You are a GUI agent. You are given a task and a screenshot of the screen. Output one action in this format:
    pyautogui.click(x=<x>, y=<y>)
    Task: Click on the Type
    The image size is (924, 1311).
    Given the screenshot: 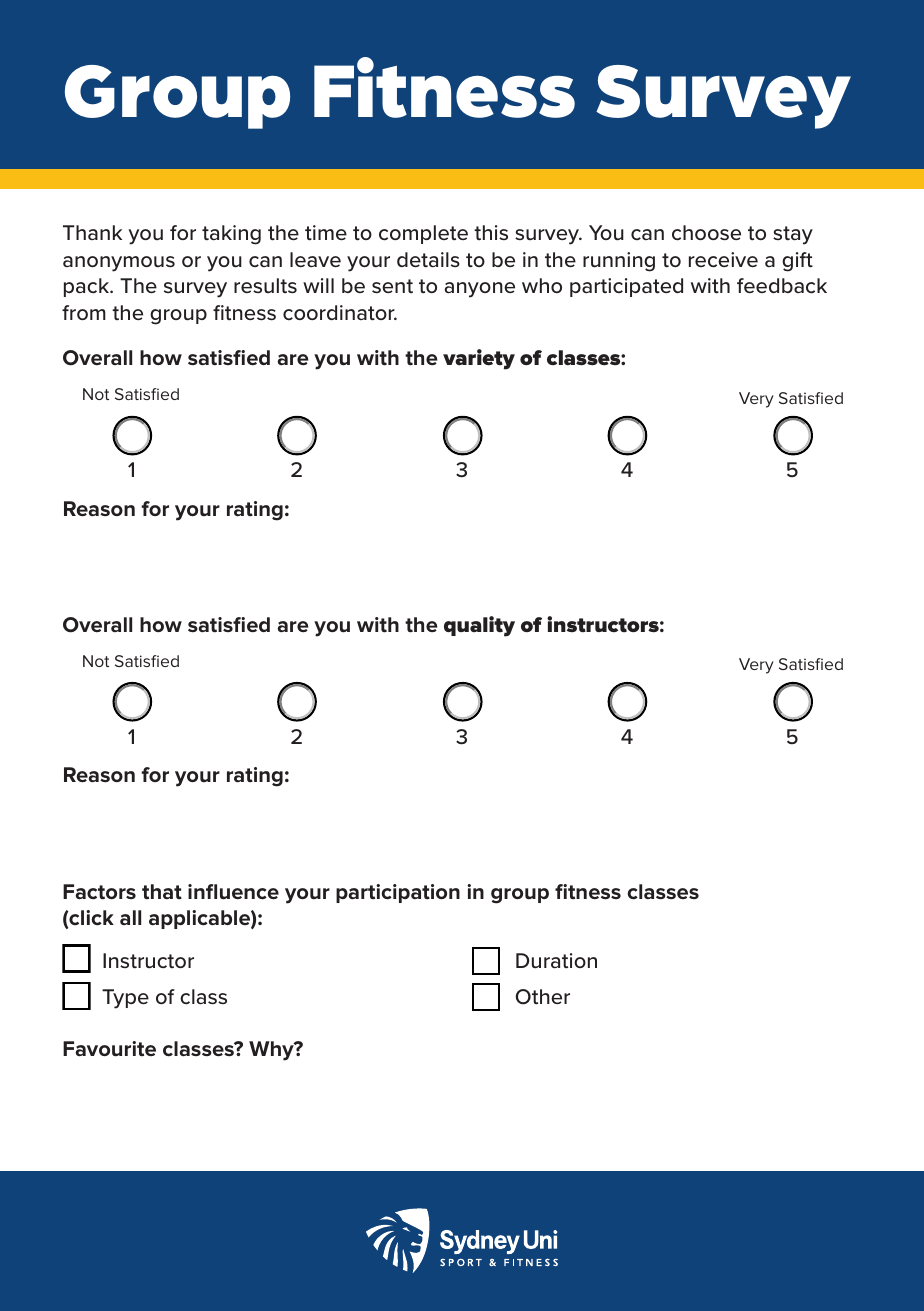 What is the action you would take?
    pyautogui.click(x=125, y=999)
